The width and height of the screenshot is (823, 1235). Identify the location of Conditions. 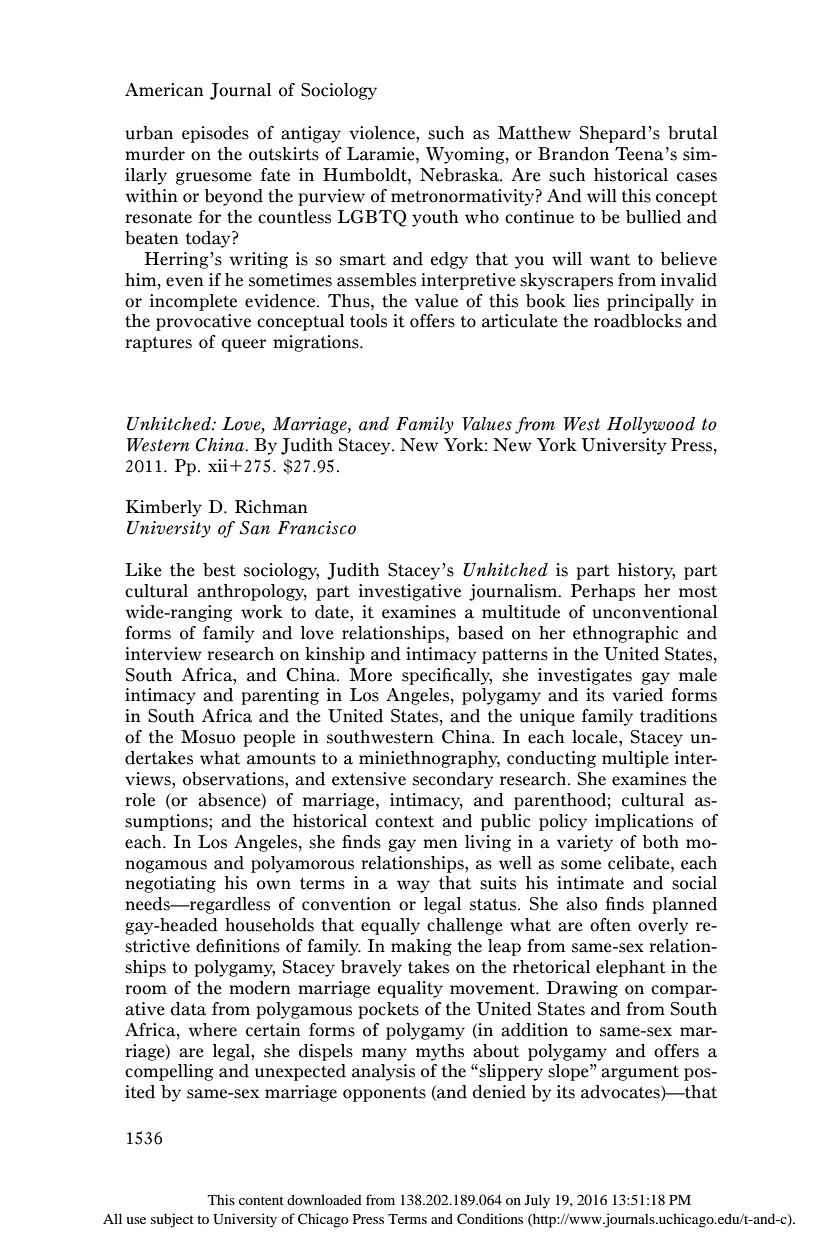
(490, 1219).
